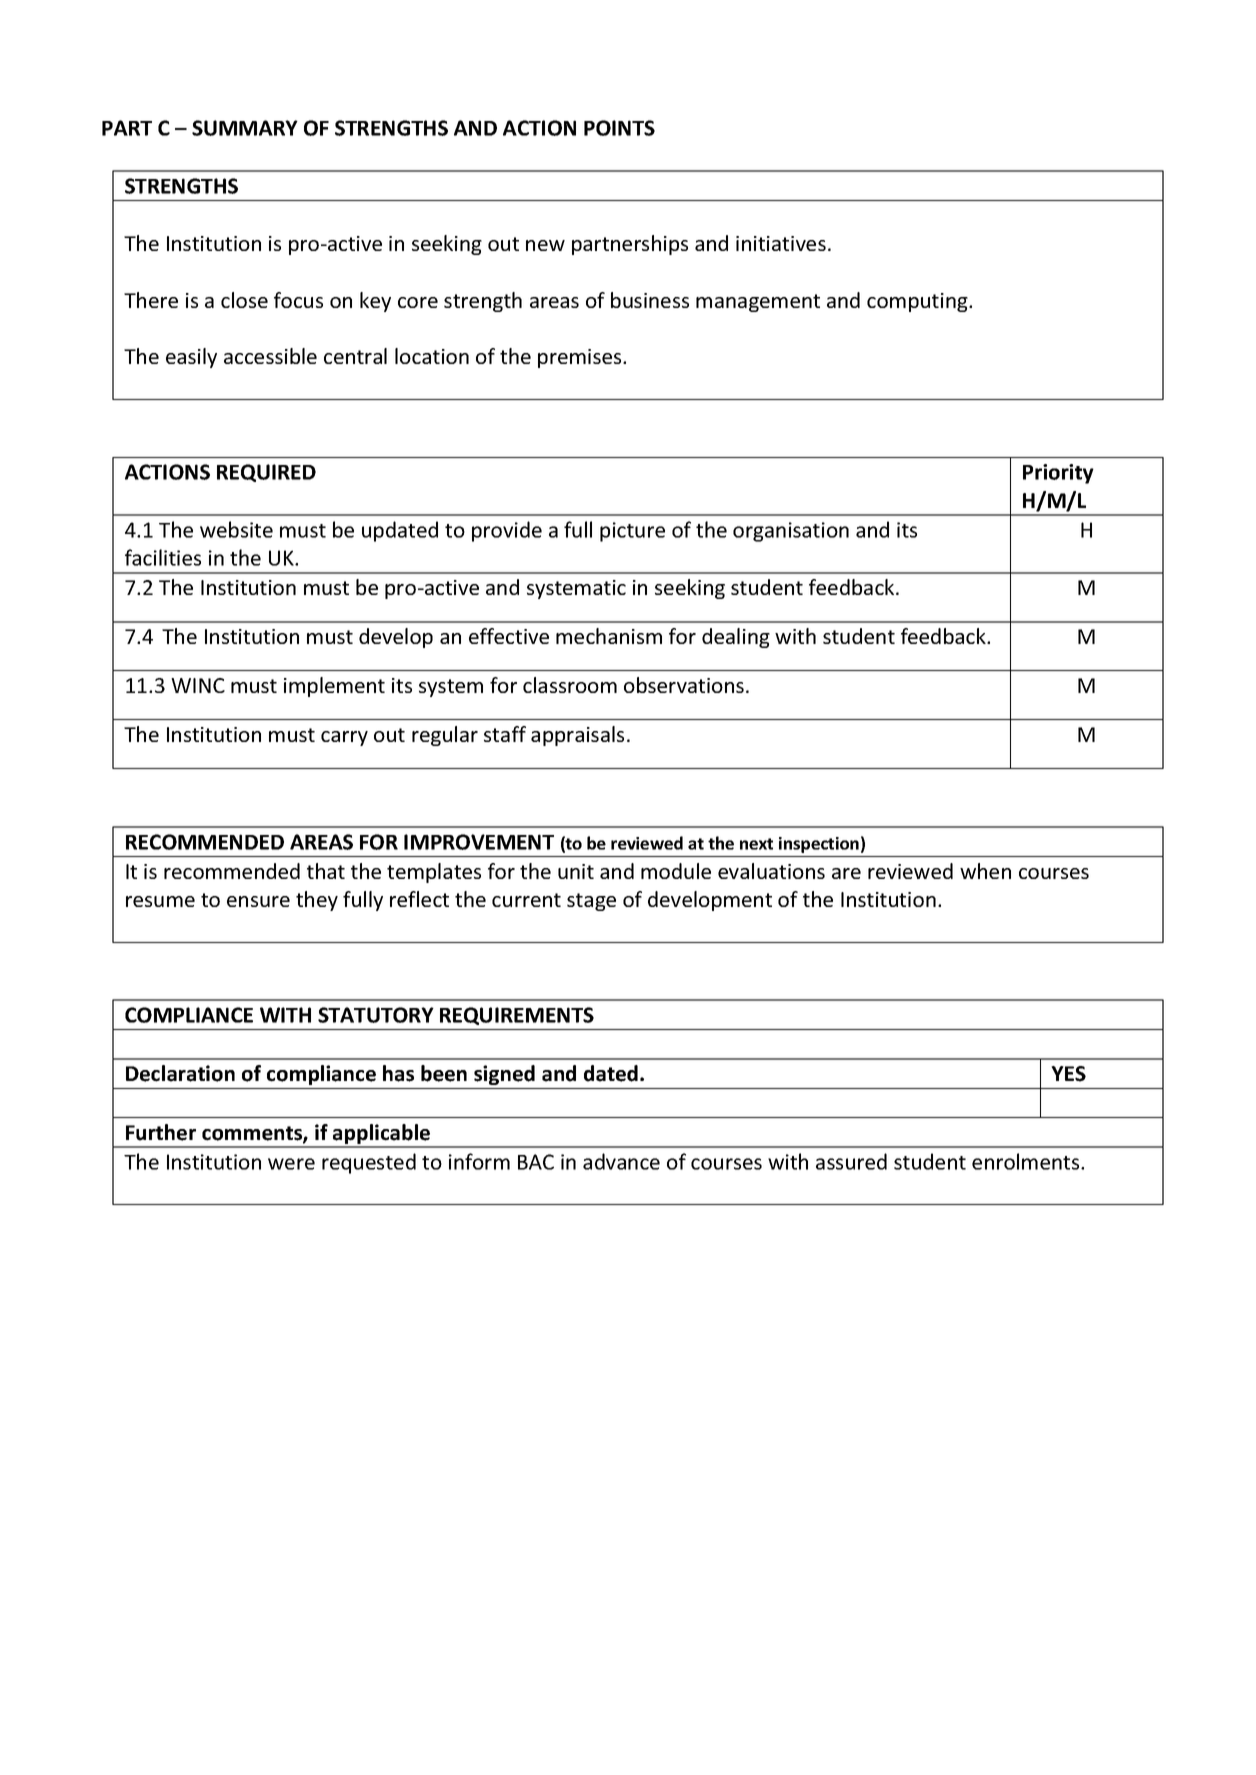 Image resolution: width=1256 pixels, height=1775 pixels. What do you see at coordinates (985, 871) in the document?
I see `when` at bounding box center [985, 871].
